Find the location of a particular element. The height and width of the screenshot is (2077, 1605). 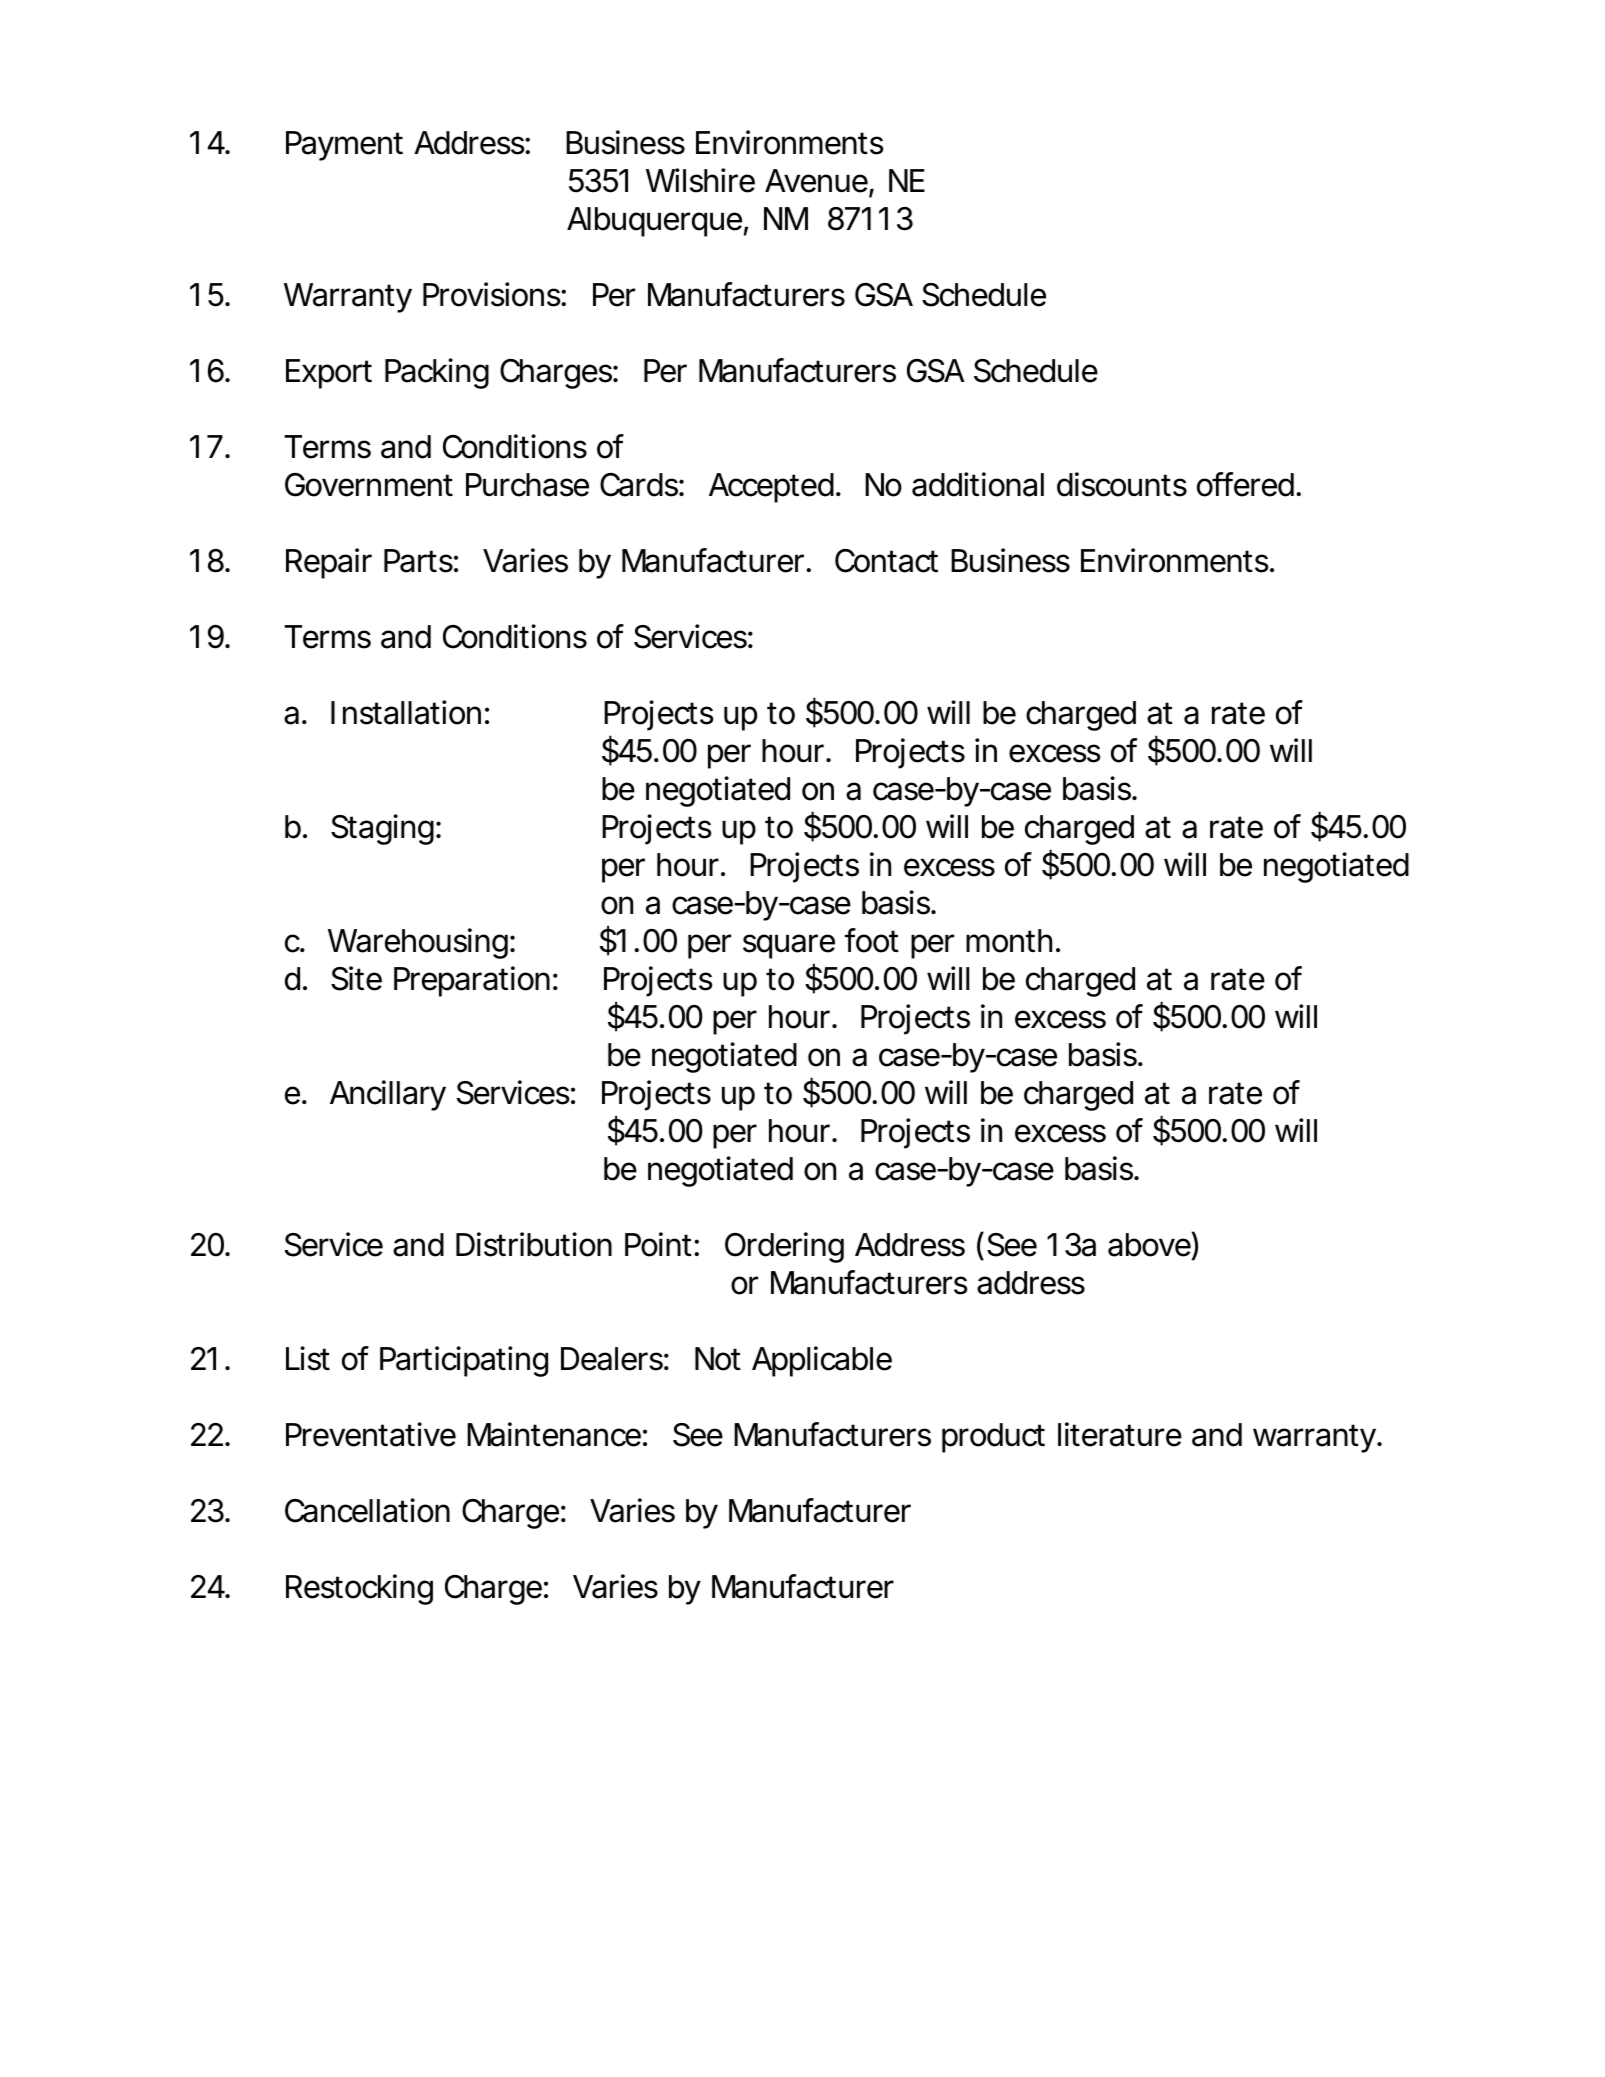

Parts is located at coordinates (418, 561).
